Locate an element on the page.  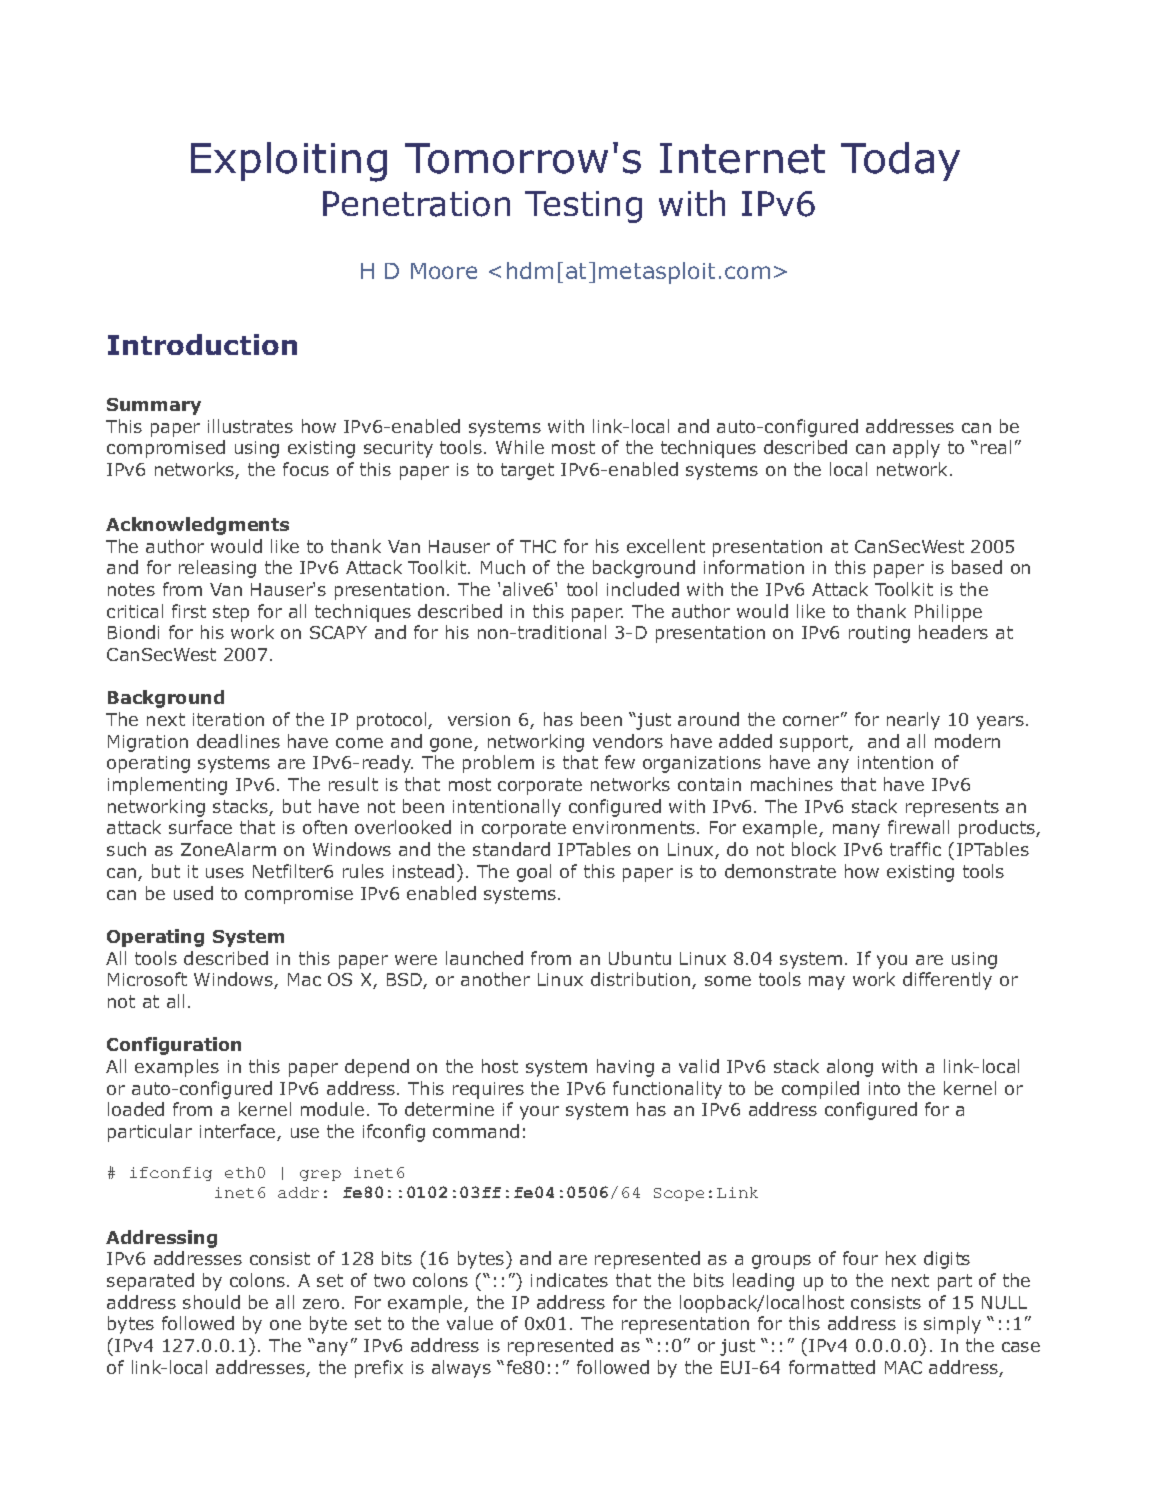
Configuration is located at coordinates (174, 1046).
